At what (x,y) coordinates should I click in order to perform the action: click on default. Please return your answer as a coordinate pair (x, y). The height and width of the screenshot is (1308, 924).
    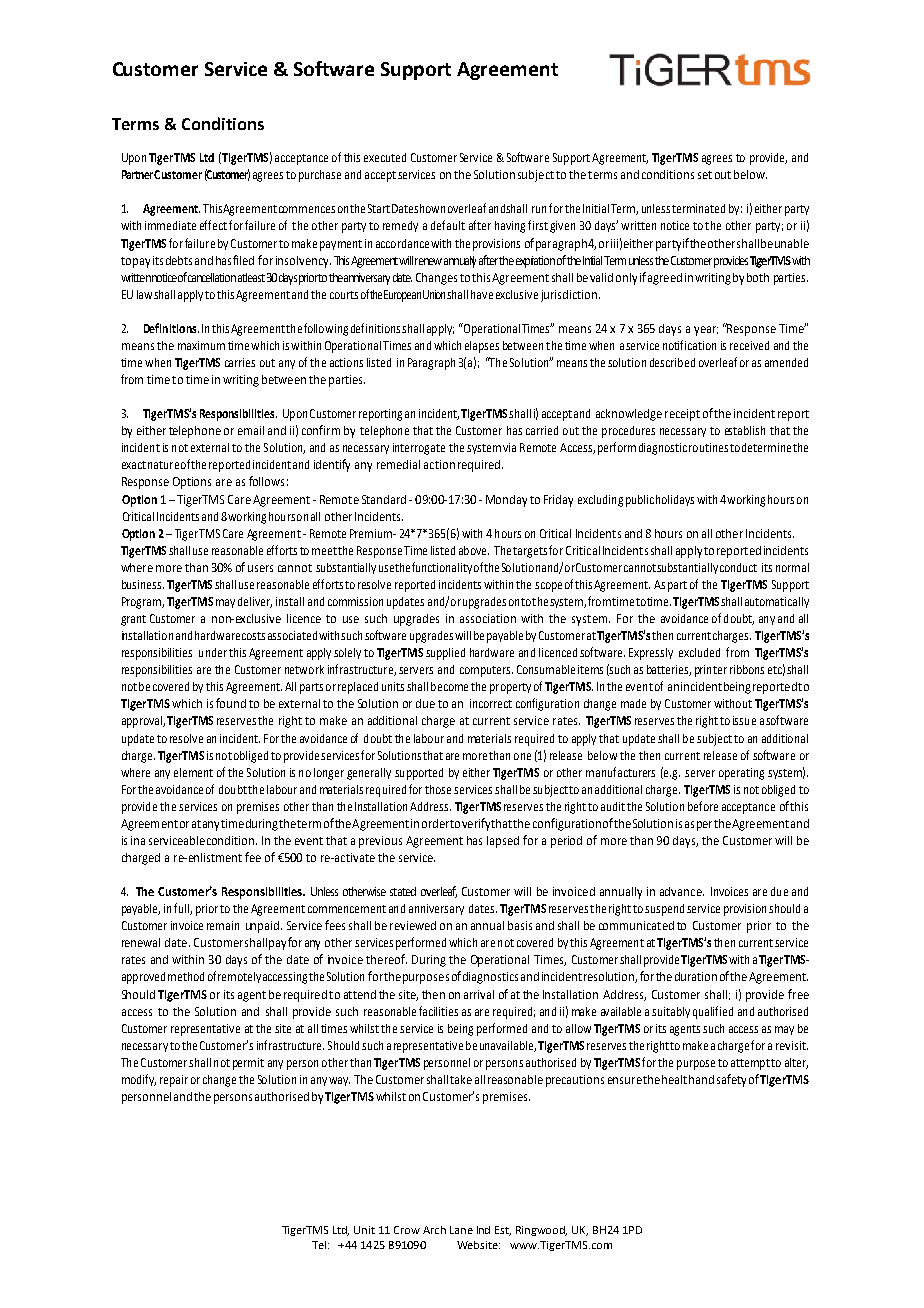
    Looking at the image, I should click on (448, 225).
